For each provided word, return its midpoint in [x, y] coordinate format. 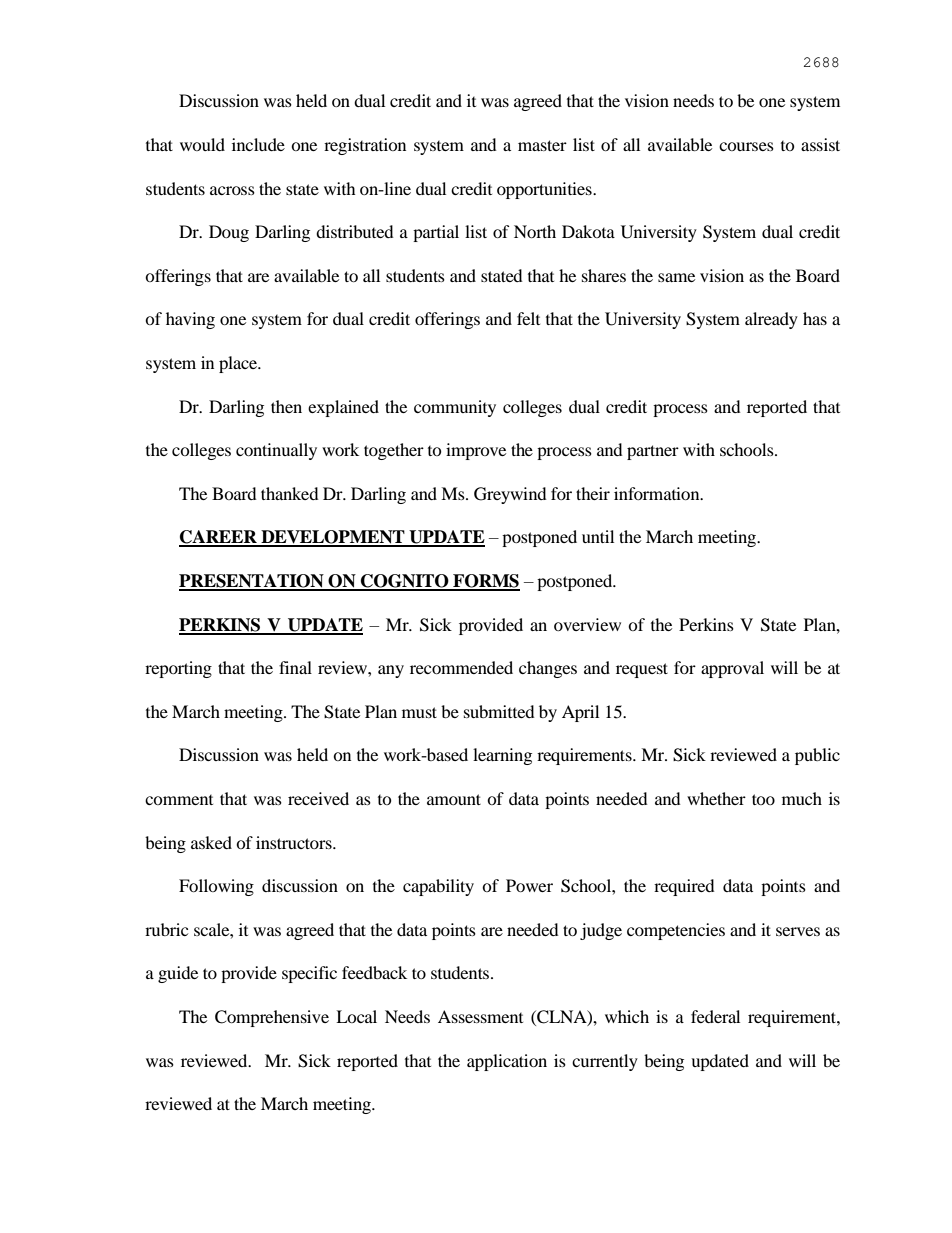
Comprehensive [272, 1018]
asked [211, 842]
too [763, 799]
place [239, 364]
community [455, 408]
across [232, 190]
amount [454, 799]
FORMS [485, 582]
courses [746, 146]
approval [732, 669]
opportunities [545, 190]
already [771, 320]
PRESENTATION [252, 582]
